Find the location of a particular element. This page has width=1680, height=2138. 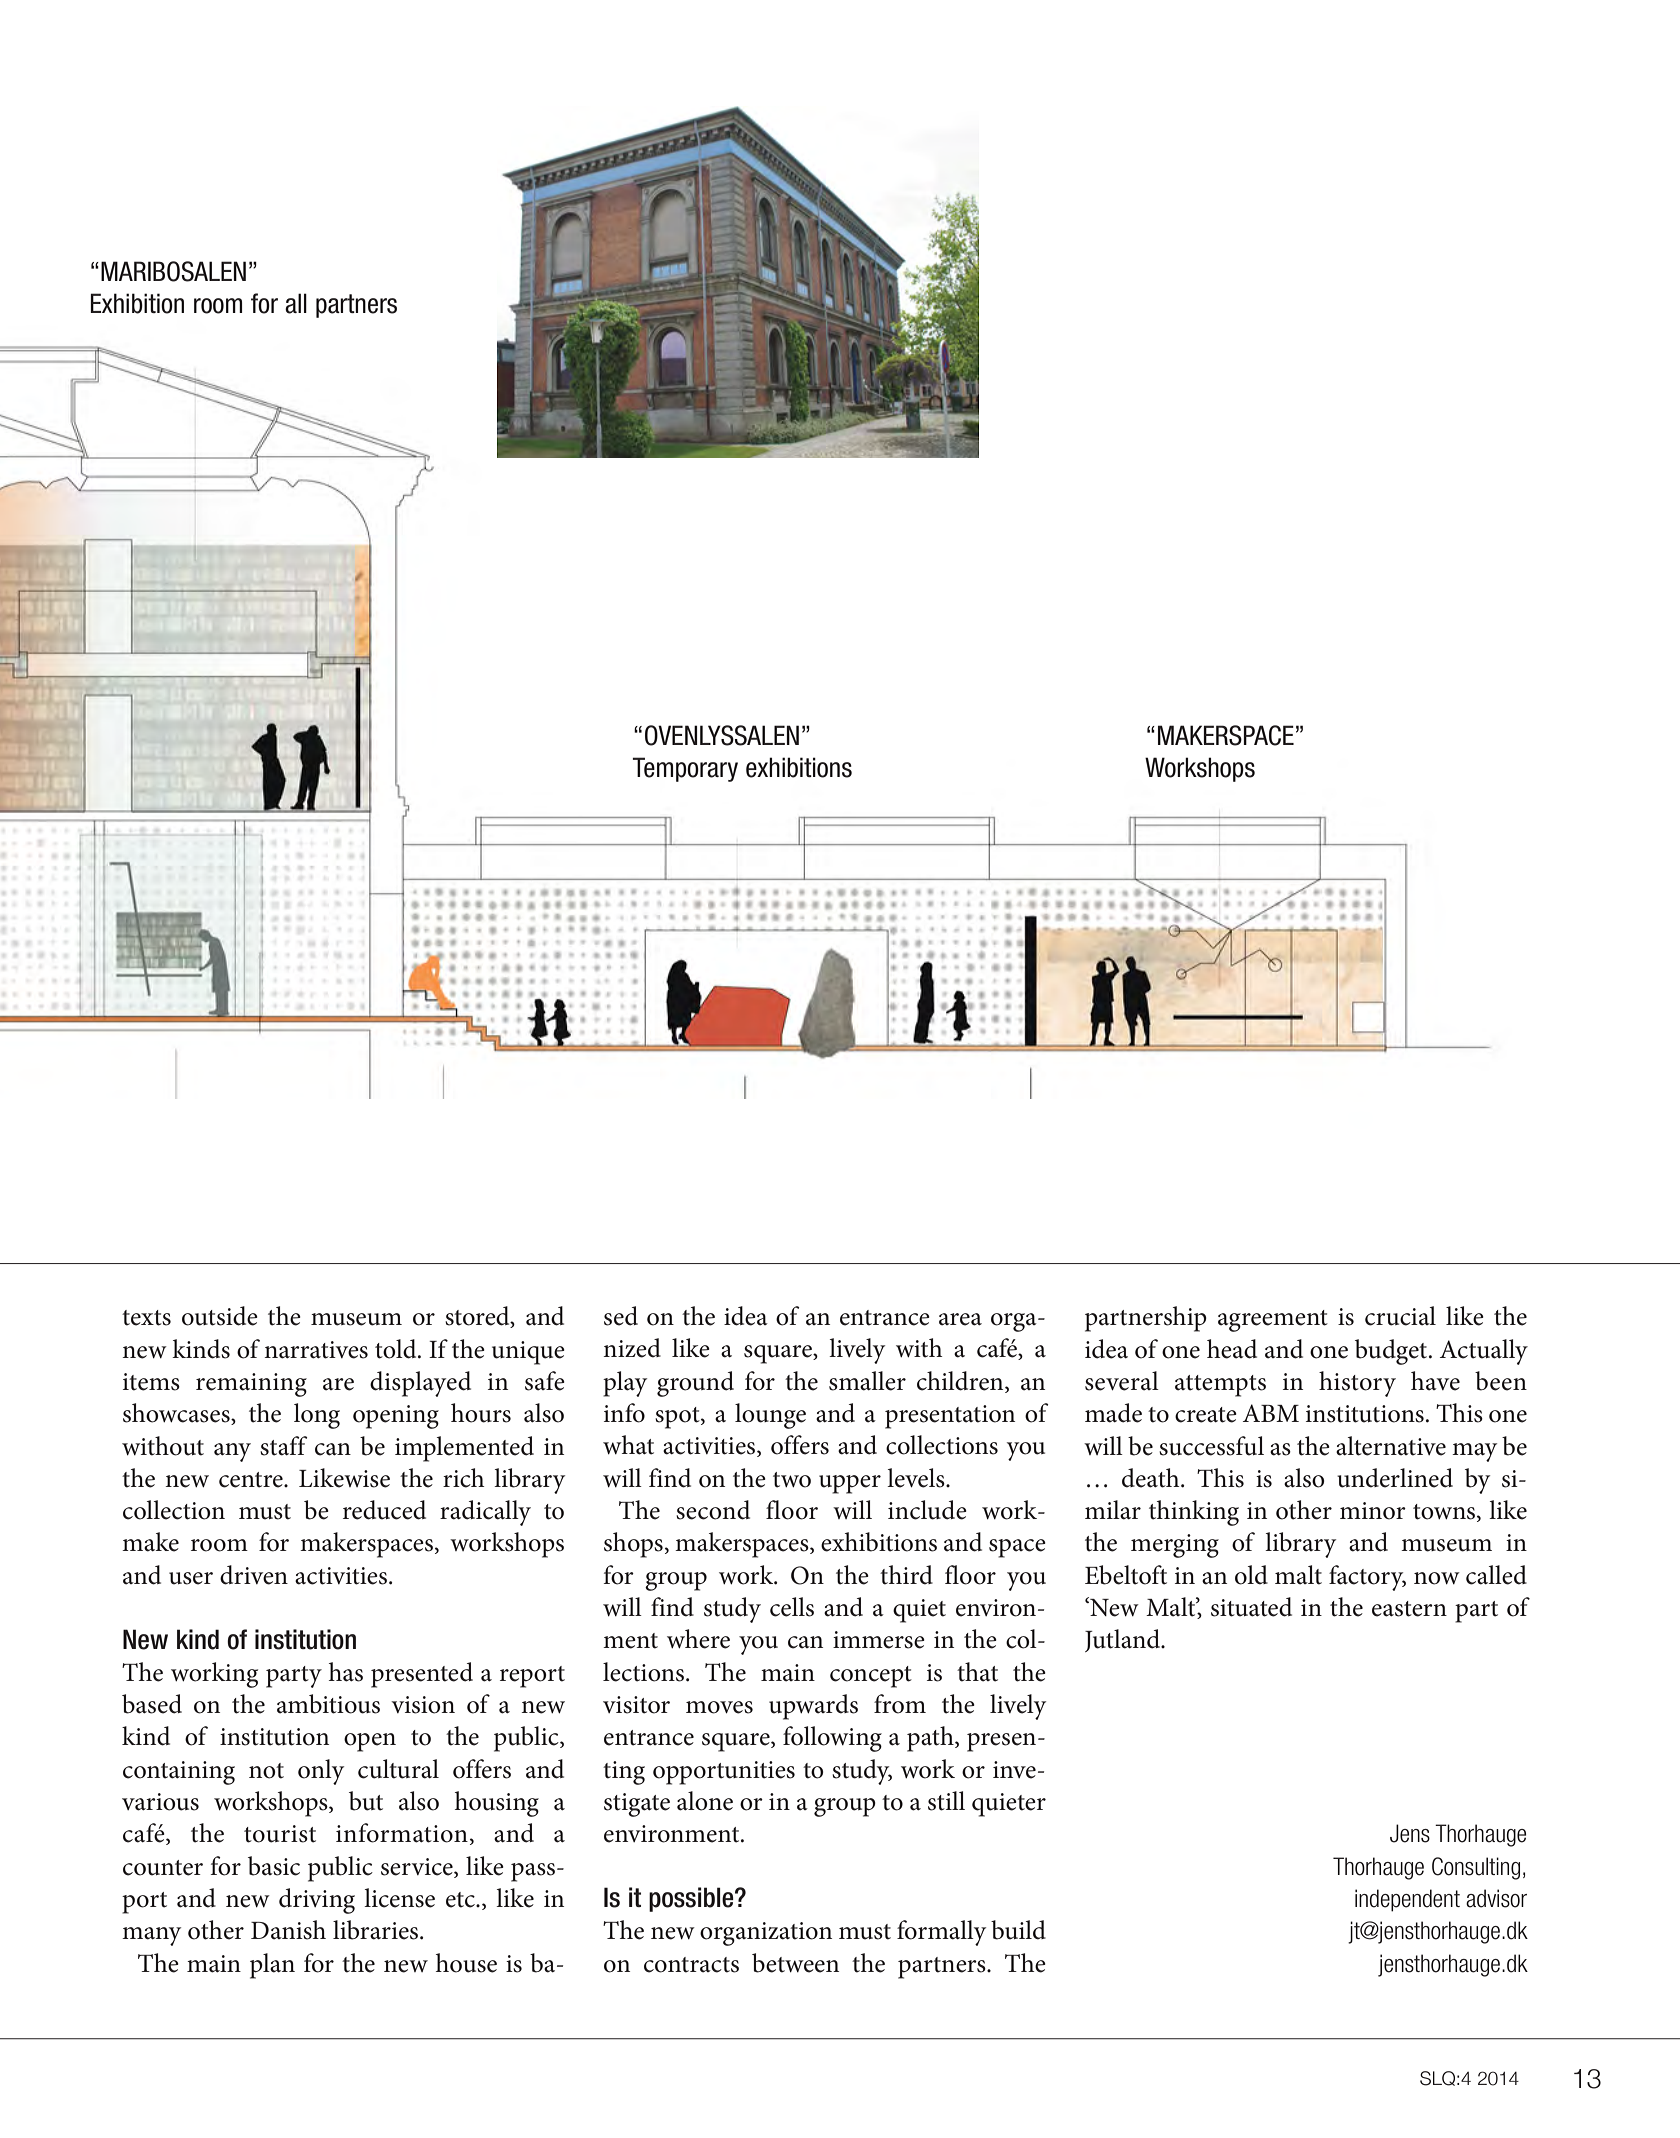

Danish is located at coordinates (288, 1930).
